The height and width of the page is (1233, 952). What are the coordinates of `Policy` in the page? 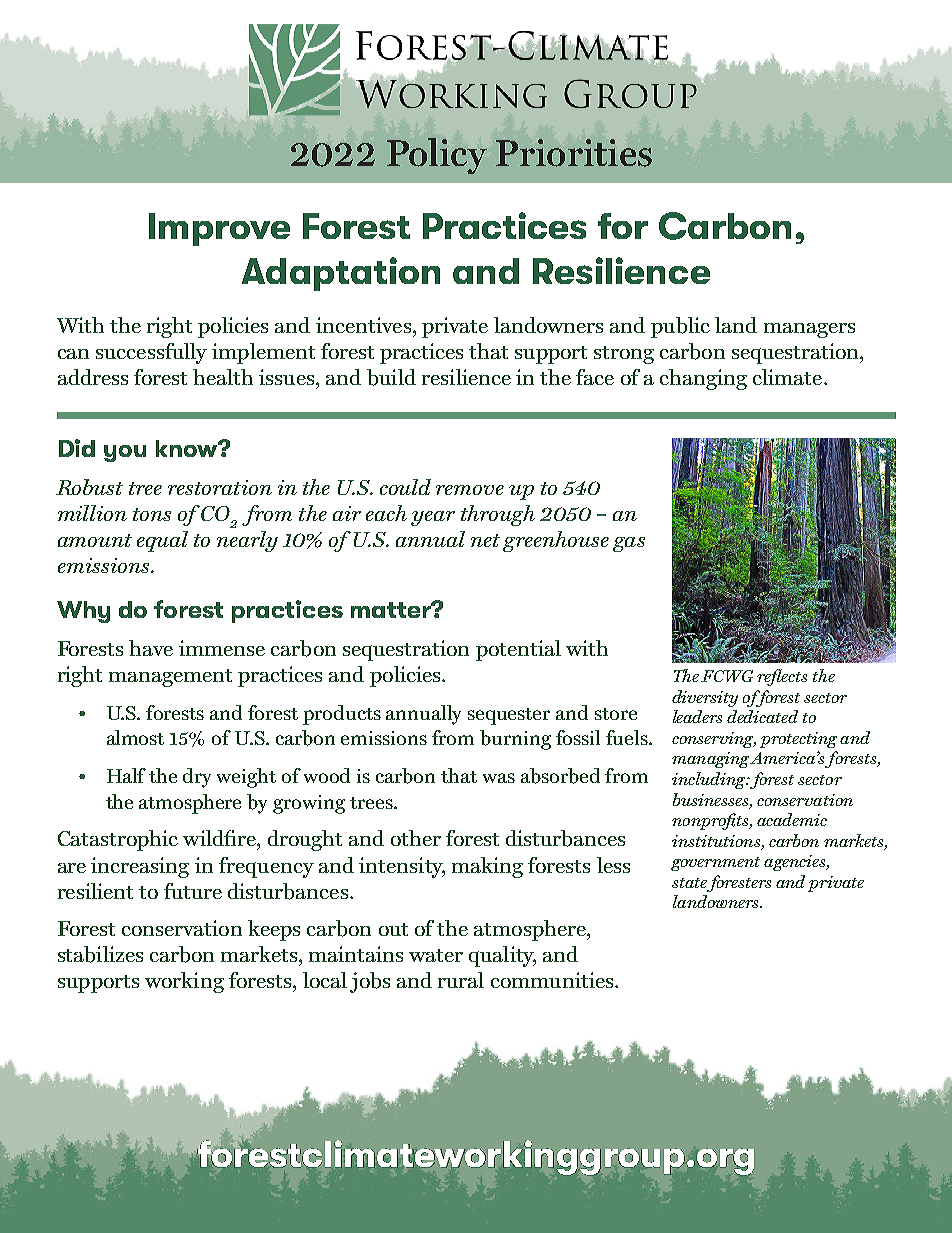 It's located at (437, 156).
